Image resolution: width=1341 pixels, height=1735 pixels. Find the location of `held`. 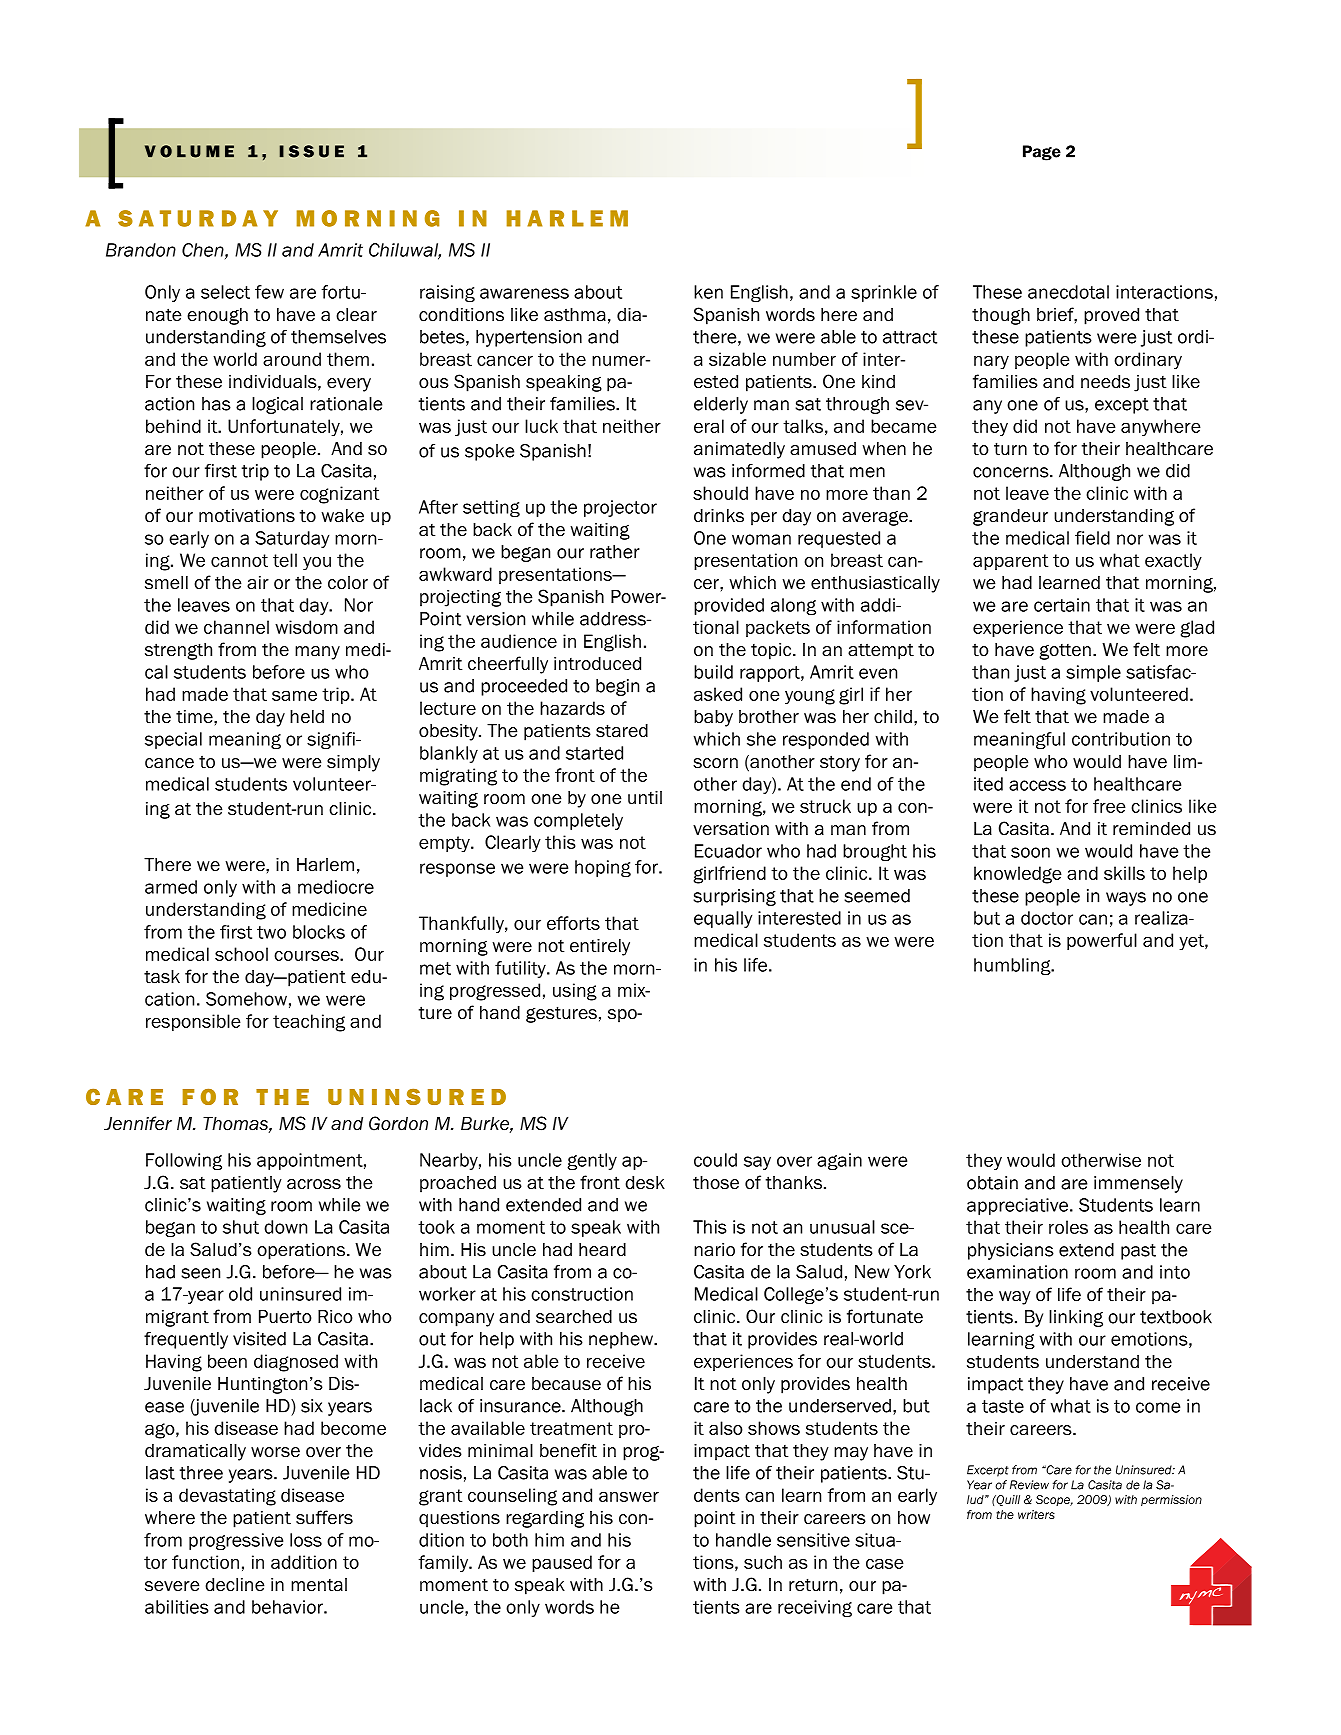

held is located at coordinates (307, 717).
